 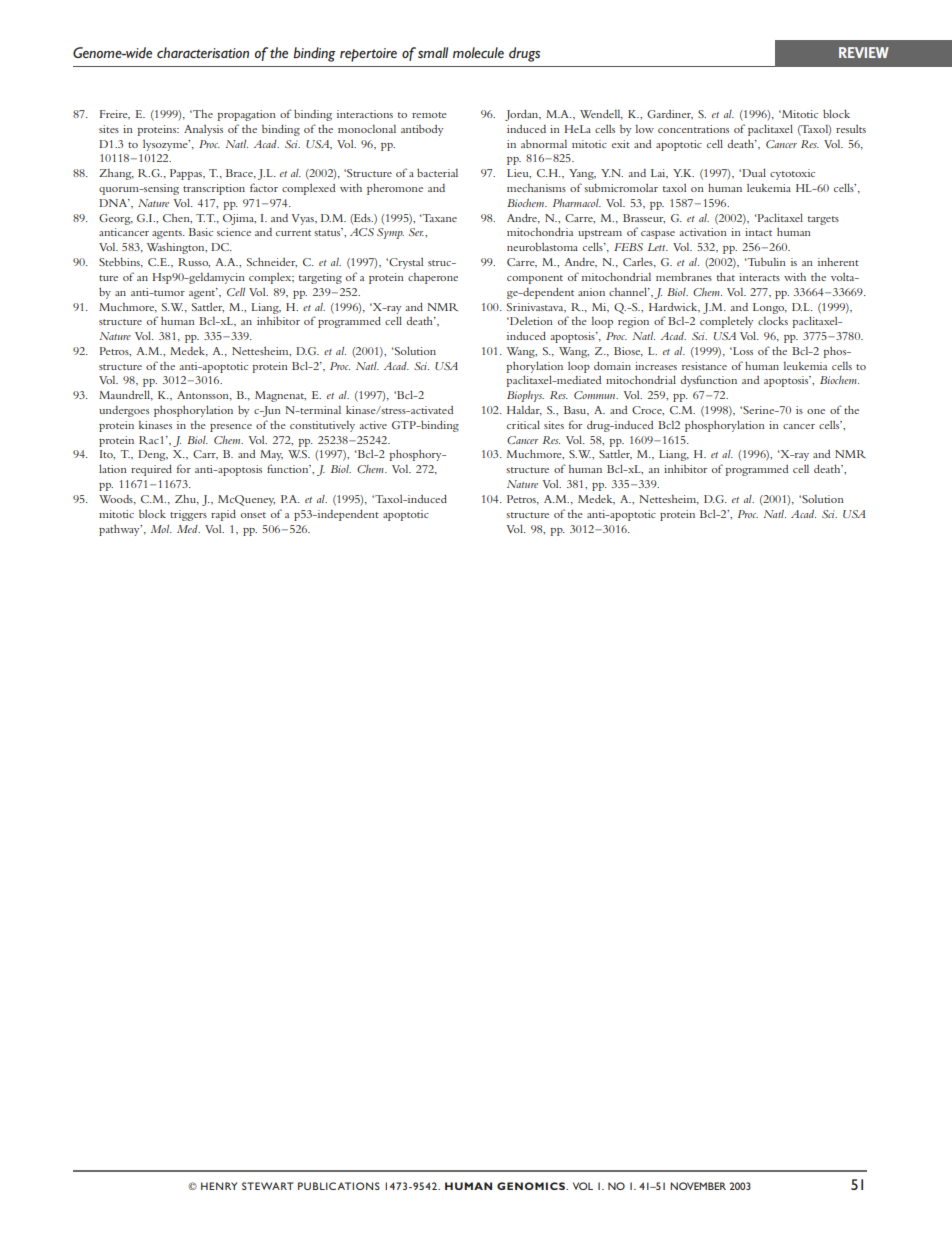 What do you see at coordinates (478, 52) in the page?
I see `molecule` at bounding box center [478, 52].
